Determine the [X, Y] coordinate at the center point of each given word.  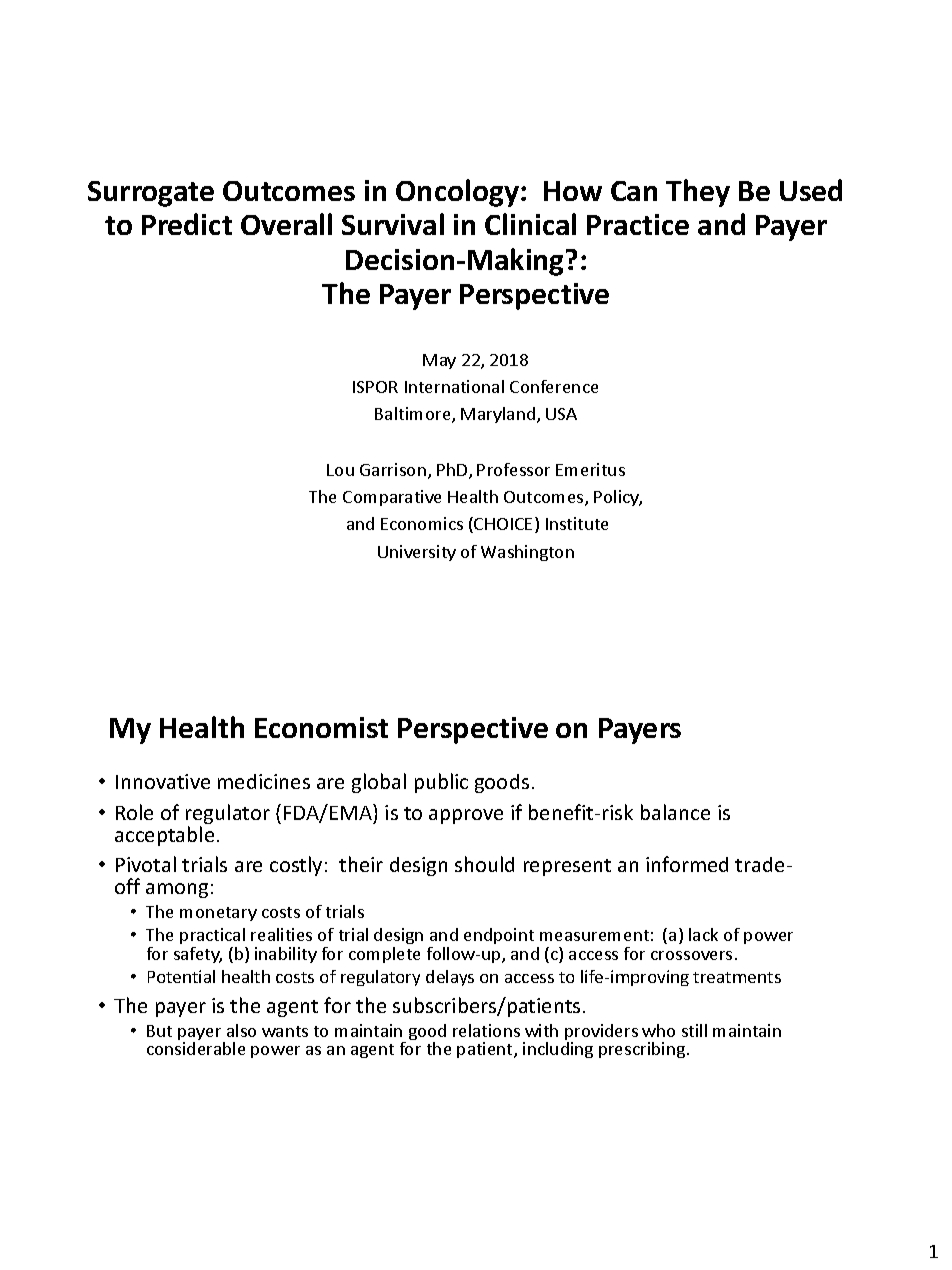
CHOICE [502, 525]
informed [687, 864]
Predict [187, 224]
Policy [618, 498]
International [454, 386]
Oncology [457, 193]
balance [675, 812]
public [441, 783]
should [484, 864]
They [698, 193]
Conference [554, 386]
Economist [321, 727]
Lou [340, 470]
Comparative [392, 498]
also [241, 1030]
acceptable [164, 836]
